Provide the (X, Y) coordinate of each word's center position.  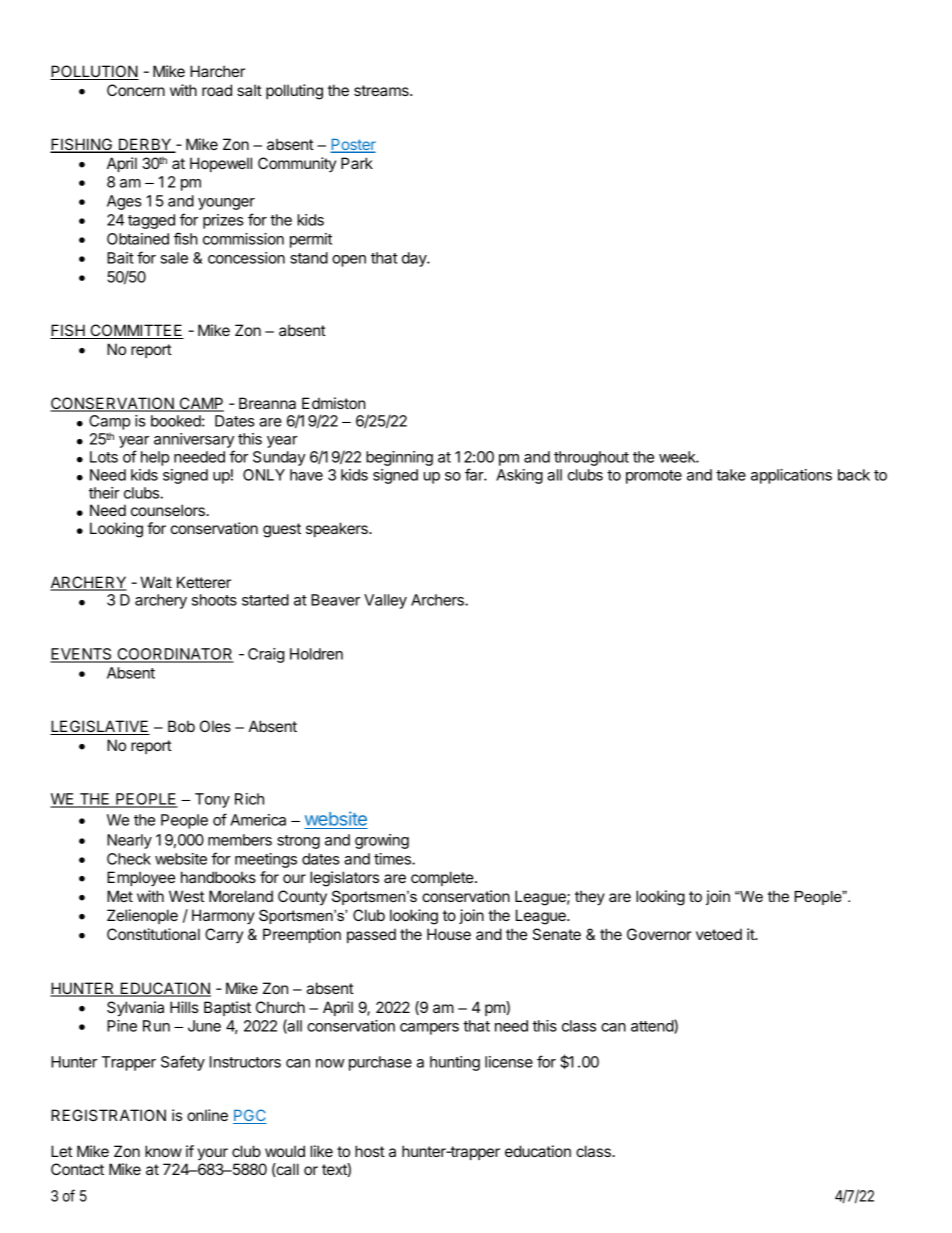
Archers (438, 600)
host (370, 1151)
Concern (136, 90)
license (509, 1062)
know (163, 1151)
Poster (353, 146)
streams (382, 90)
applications (791, 476)
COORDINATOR (174, 655)
